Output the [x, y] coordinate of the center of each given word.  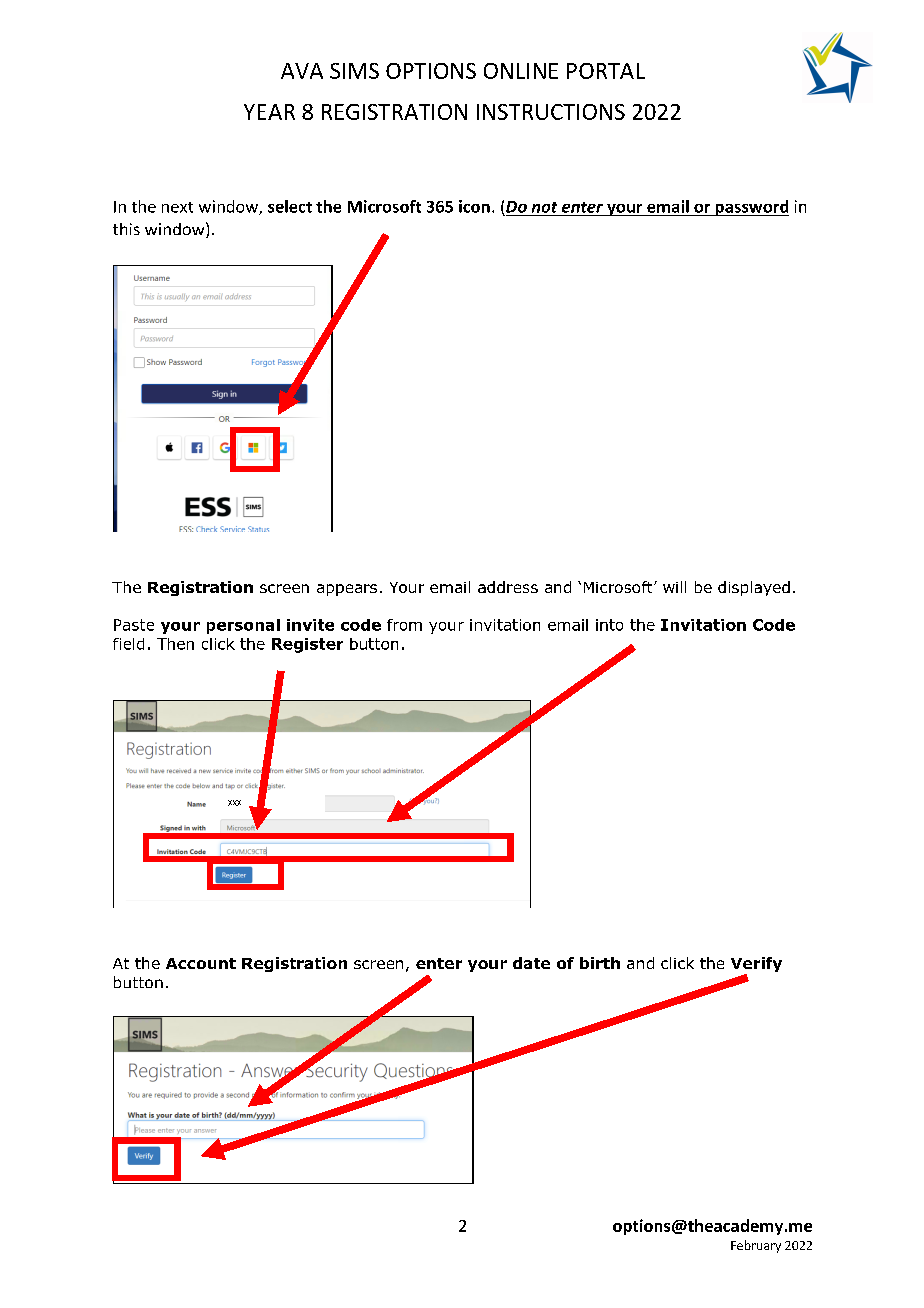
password [751, 208]
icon [474, 206]
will [674, 587]
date [531, 963]
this [126, 229]
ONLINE [521, 71]
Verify [756, 966]
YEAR [269, 112]
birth [600, 963]
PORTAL [606, 71]
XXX [234, 803]
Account [201, 963]
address [508, 587]
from [404, 625]
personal [243, 626]
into [609, 625]
